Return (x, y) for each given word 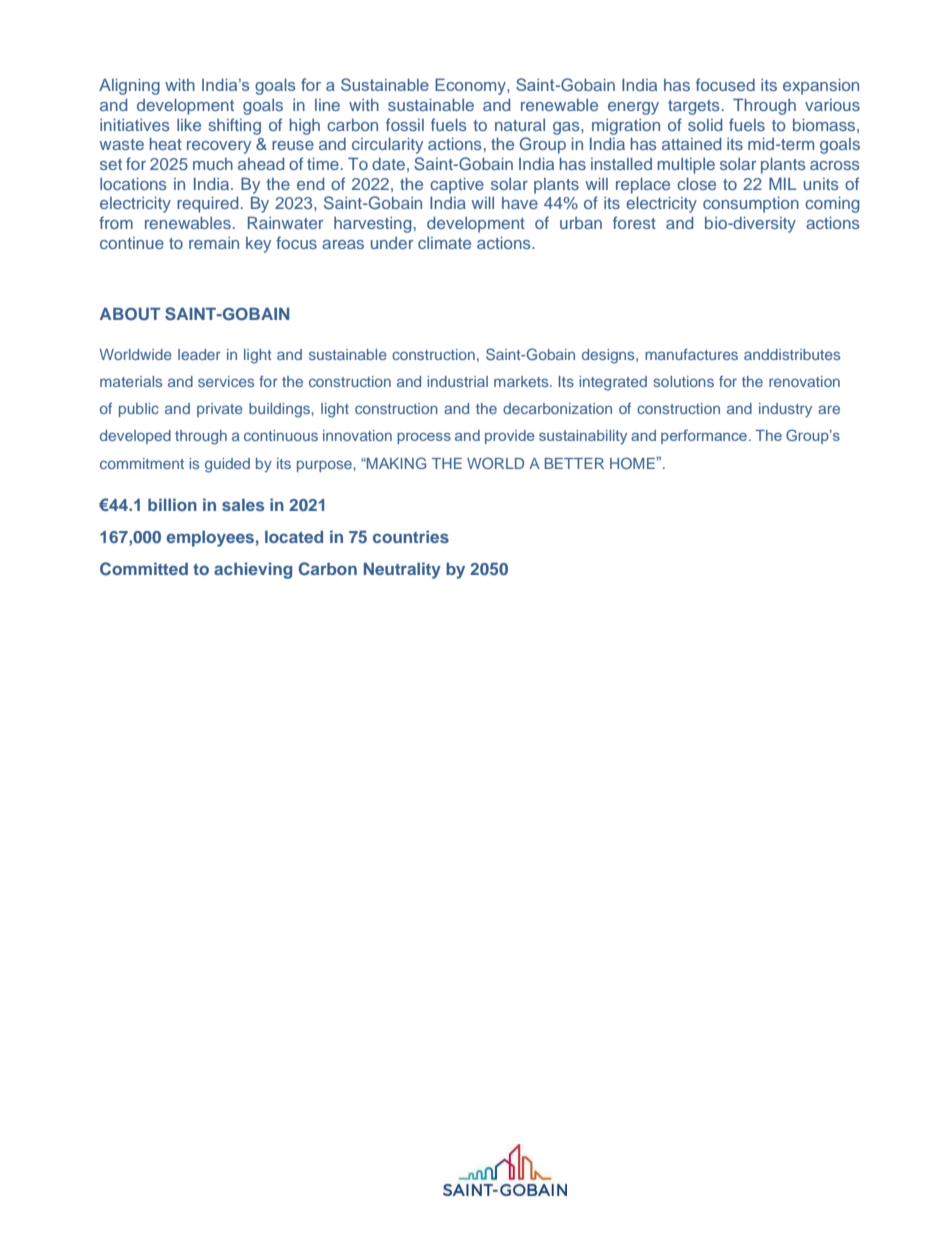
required (207, 204)
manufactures (691, 354)
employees (210, 538)
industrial (457, 381)
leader (199, 354)
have (520, 203)
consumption (751, 204)
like (189, 124)
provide (510, 437)
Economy (471, 86)
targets (694, 107)
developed (135, 437)
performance (704, 436)
